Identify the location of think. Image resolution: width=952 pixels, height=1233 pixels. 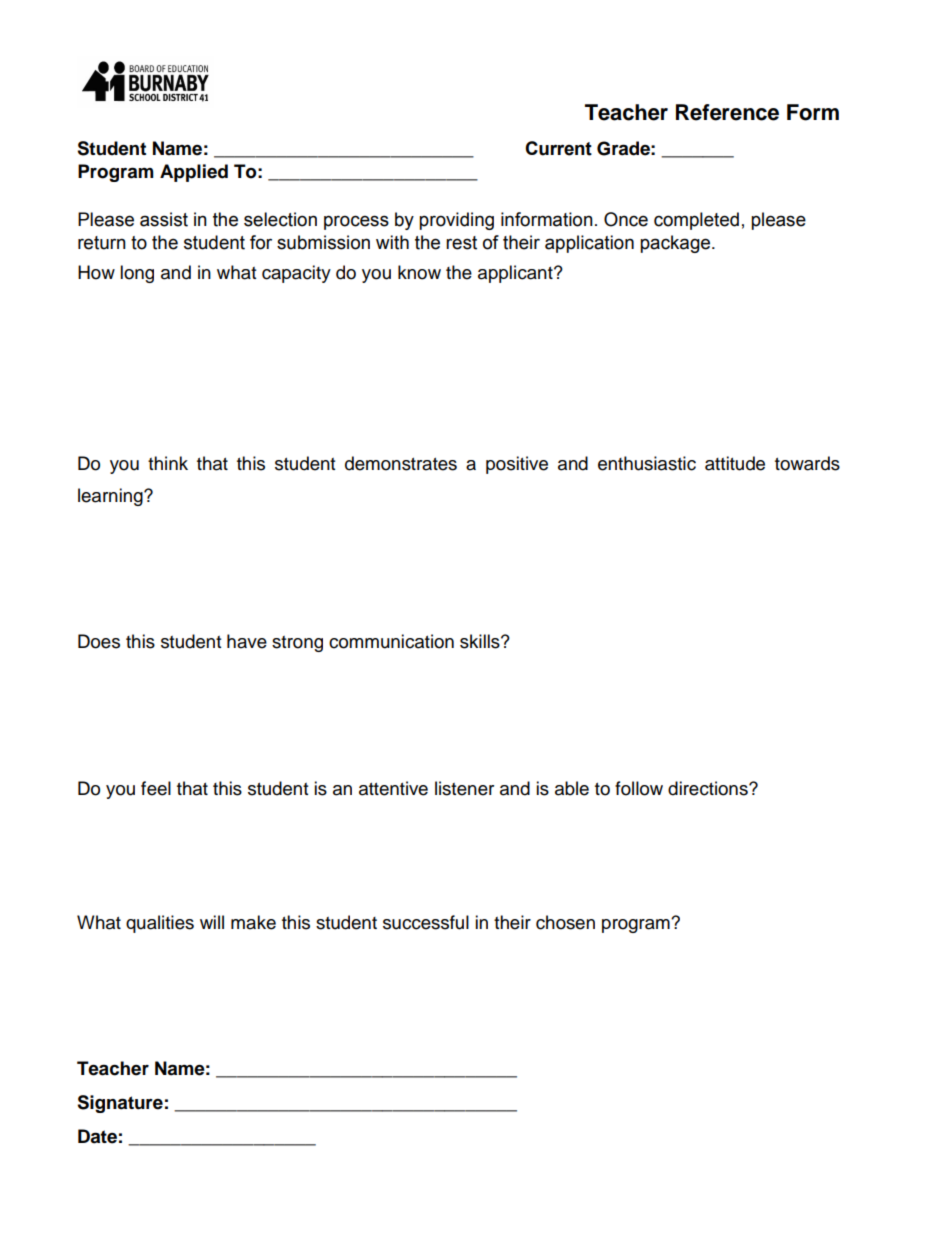
(168, 463).
